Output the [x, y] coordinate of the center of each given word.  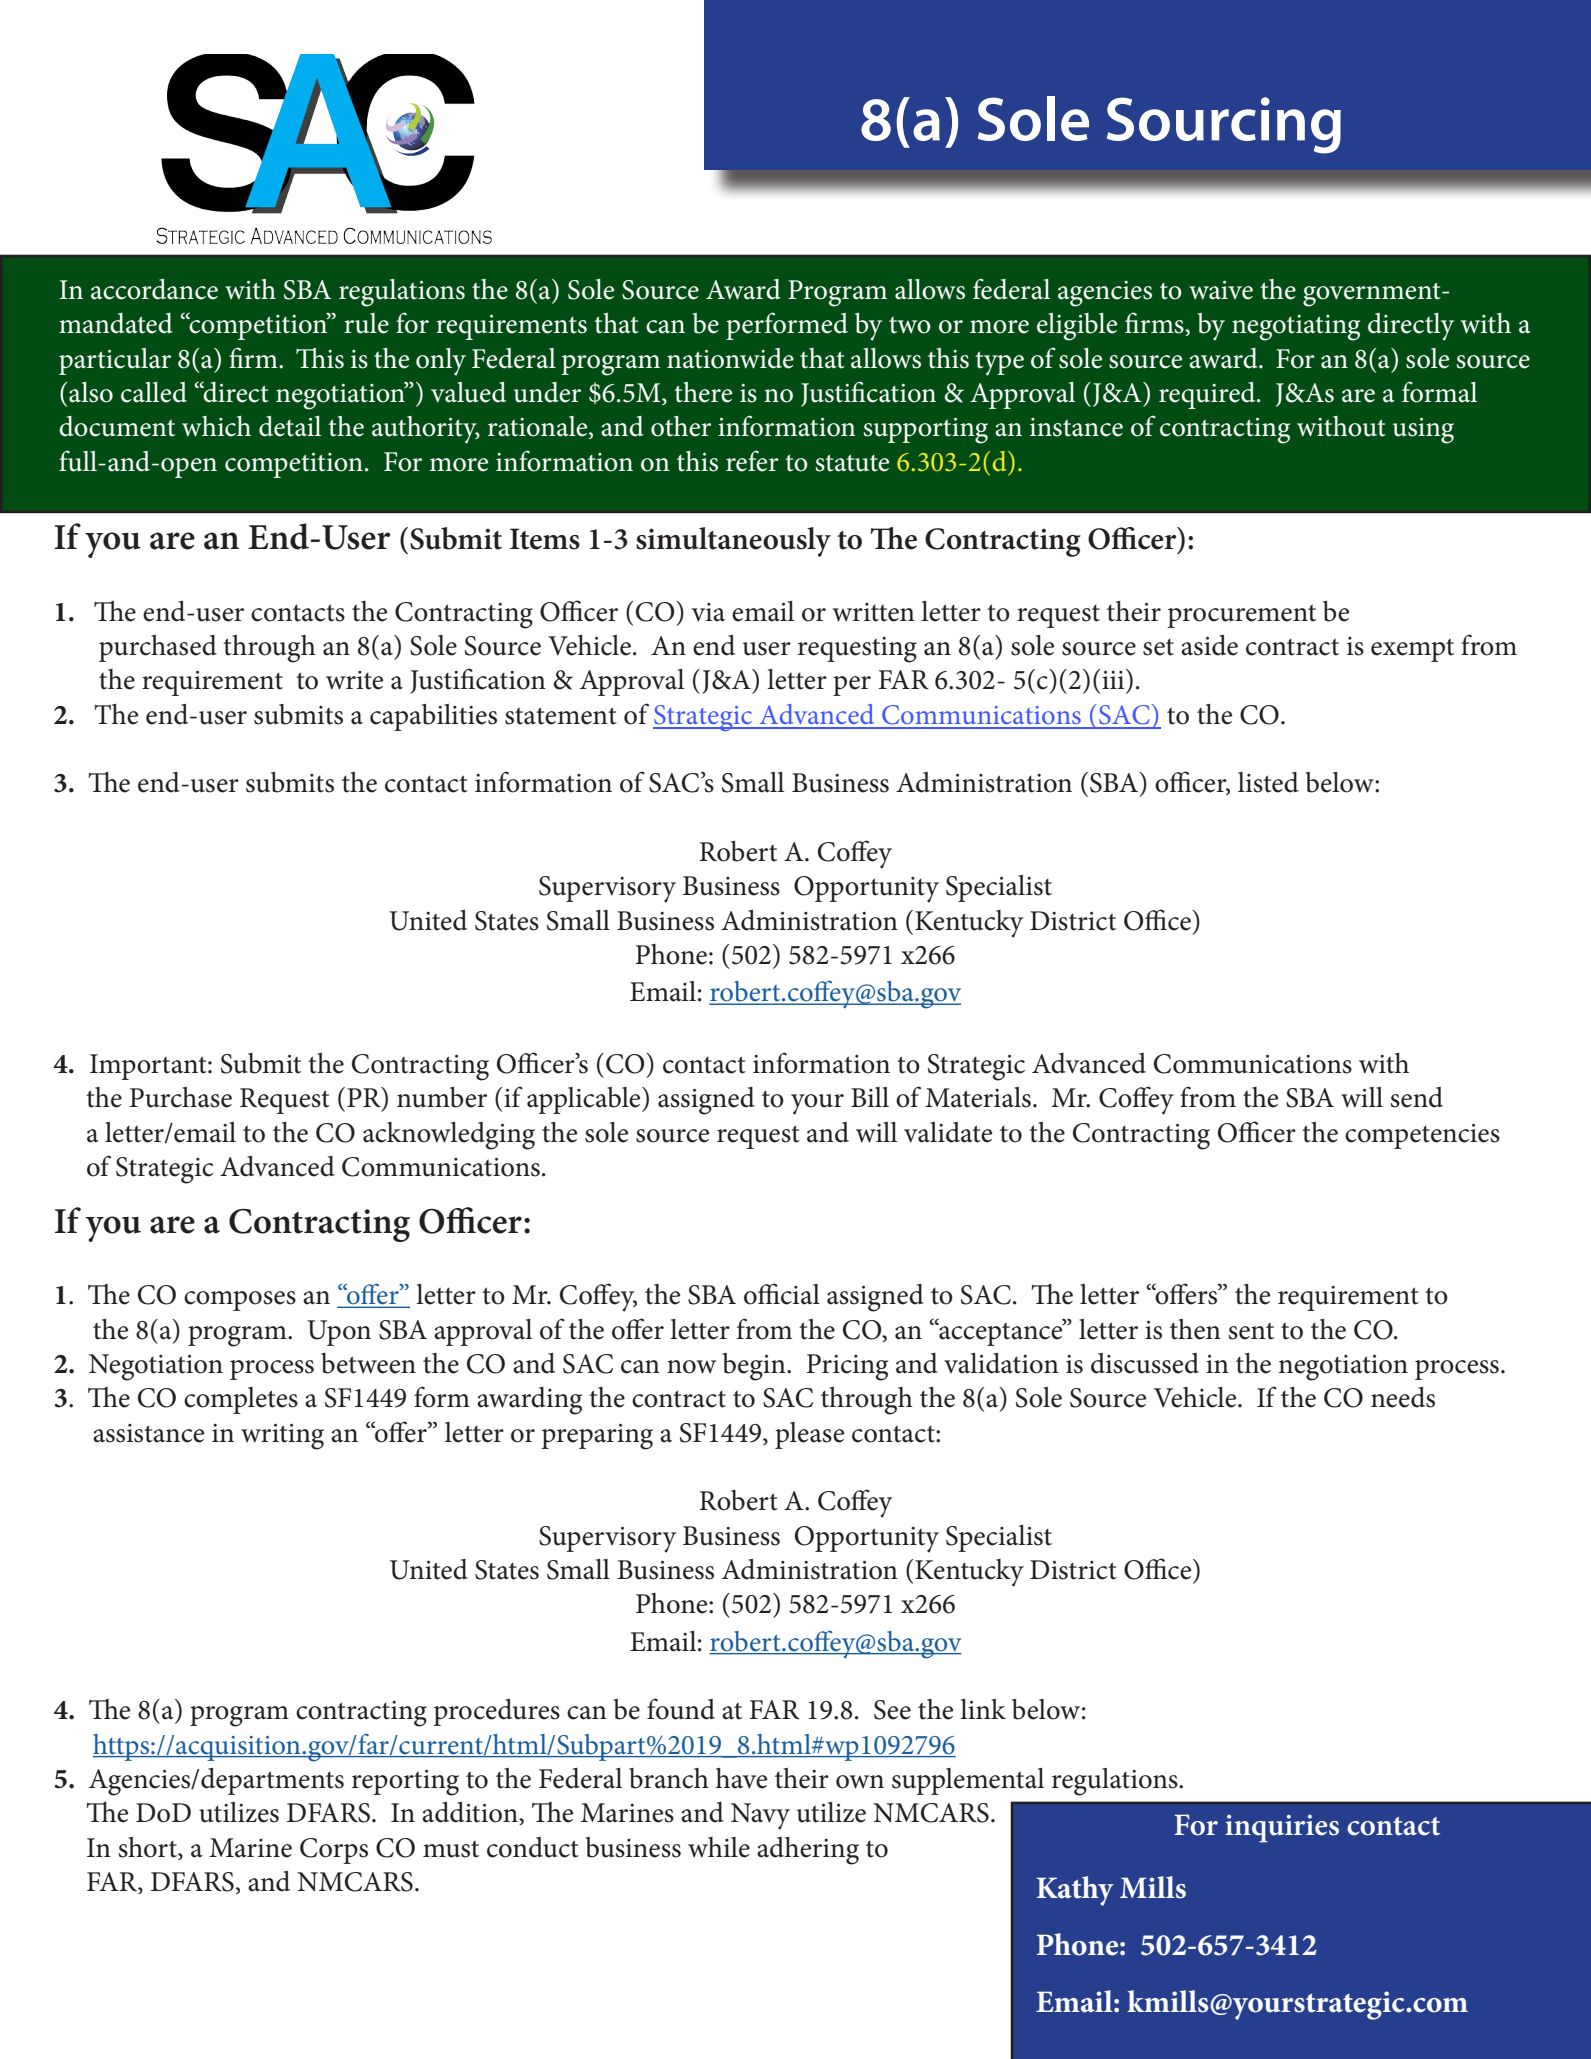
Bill [870, 1097]
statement [561, 716]
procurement [1241, 616]
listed [1268, 782]
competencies [1422, 1136]
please [809, 1435]
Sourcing [1224, 125]
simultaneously [733, 542]
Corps [334, 1851]
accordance [154, 289]
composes [240, 1301]
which [216, 426]
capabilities [433, 717]
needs [1403, 1397]
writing [282, 1437]
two [910, 325]
